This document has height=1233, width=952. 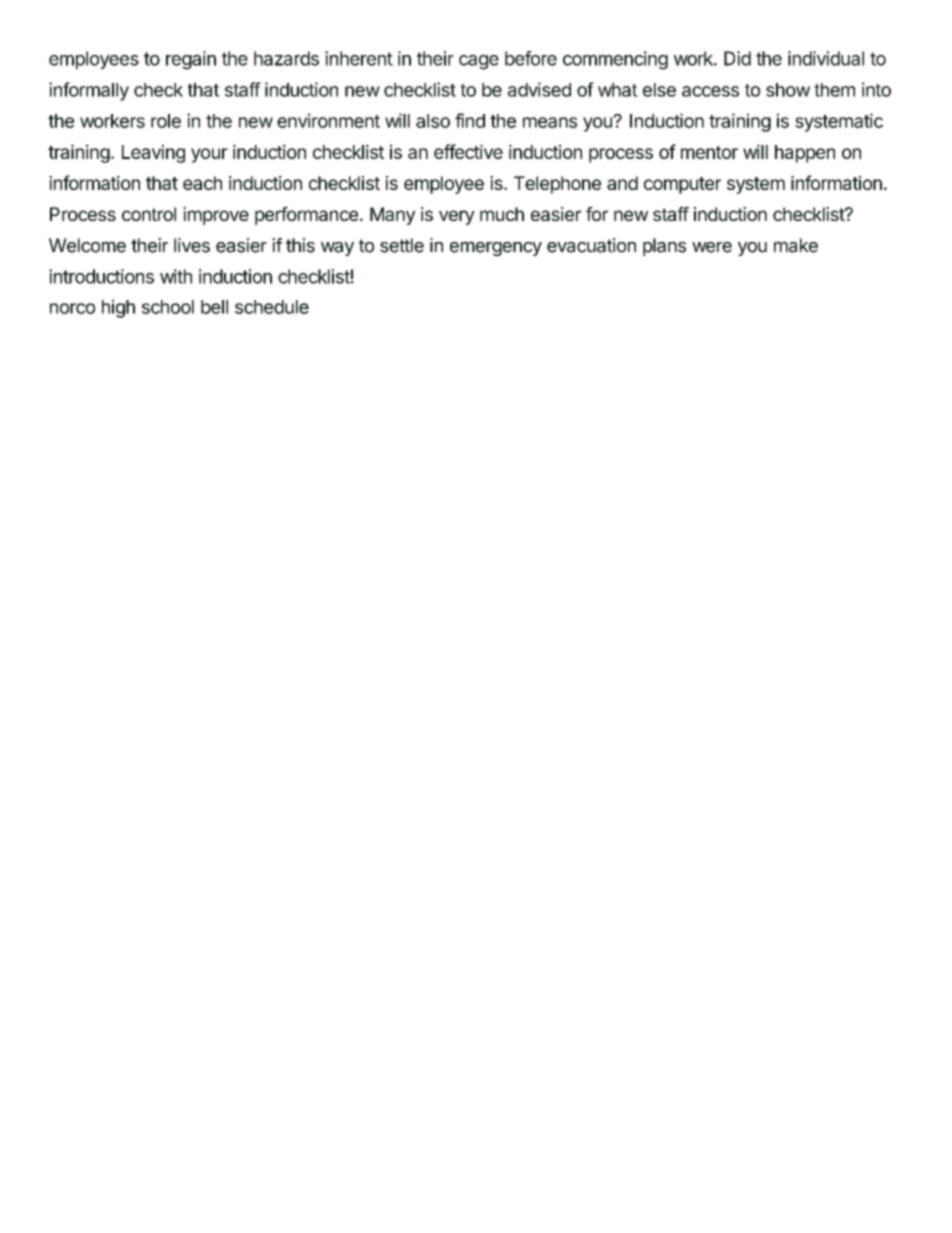 What do you see at coordinates (153, 153) in the document?
I see `Leaving` at bounding box center [153, 153].
